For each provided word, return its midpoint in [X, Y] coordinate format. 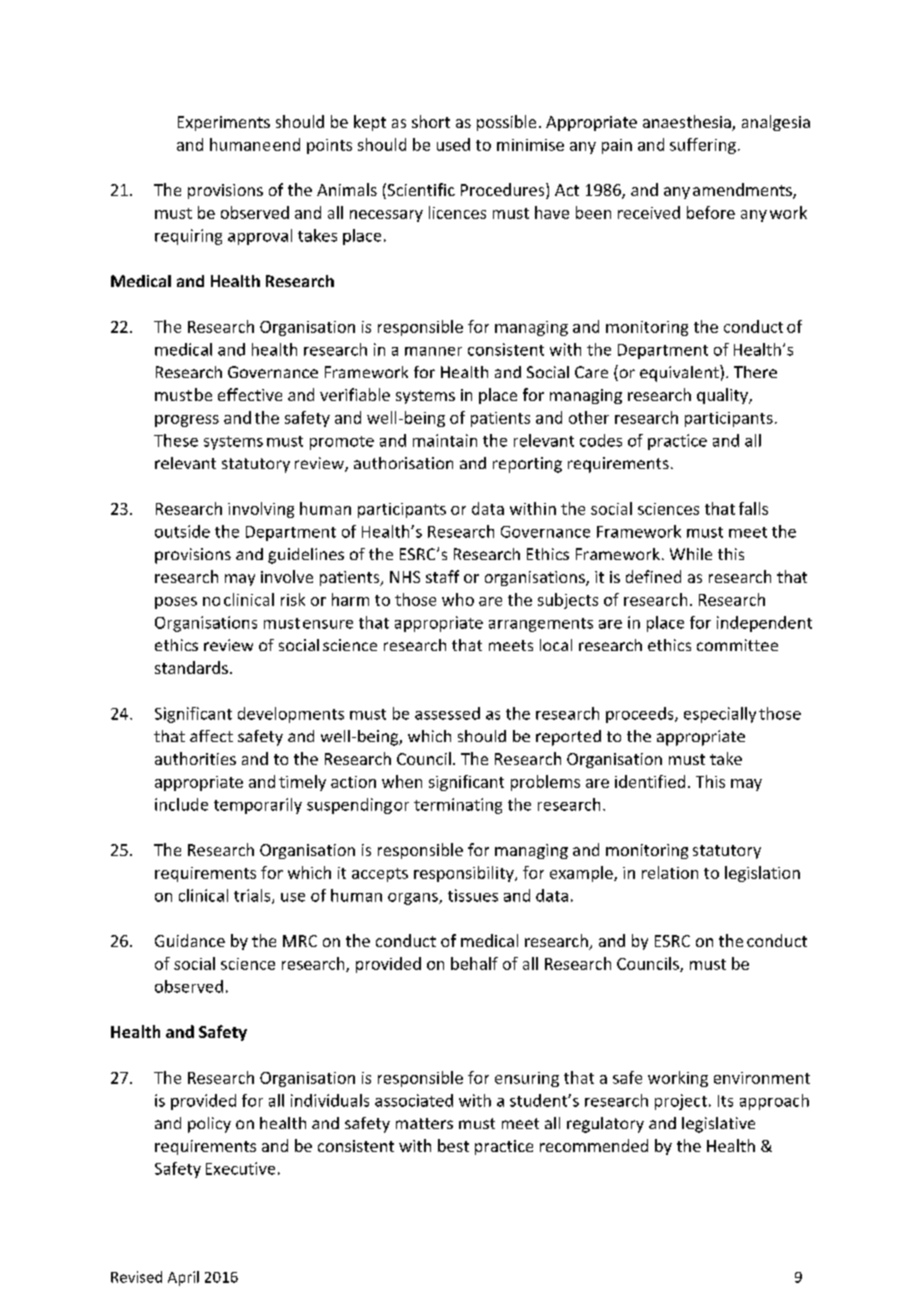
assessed [447, 713]
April [183, 1278]
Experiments [224, 123]
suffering [703, 146]
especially [720, 715]
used [453, 144]
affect [211, 736]
